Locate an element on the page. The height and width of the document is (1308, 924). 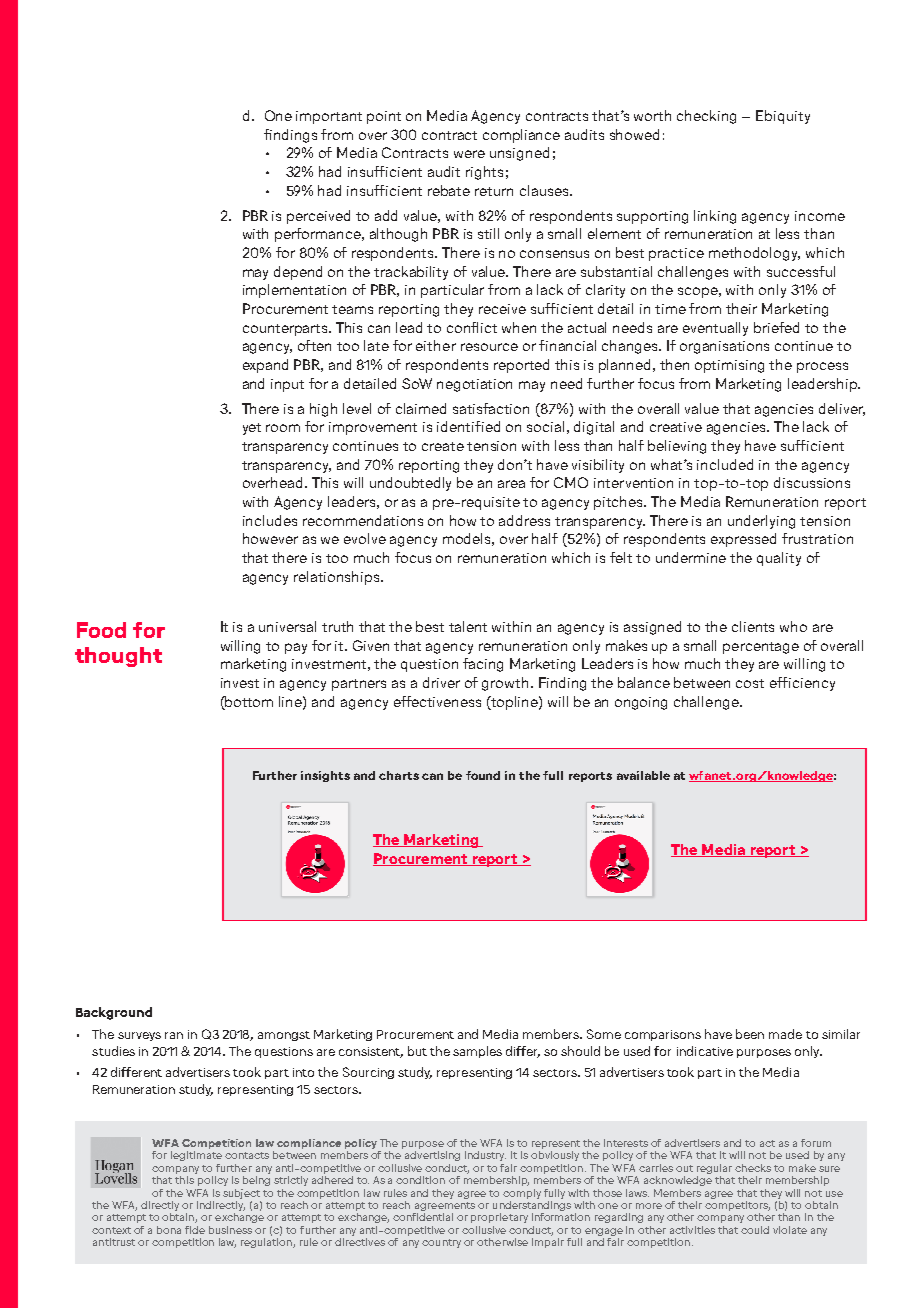
however is located at coordinates (270, 538).
